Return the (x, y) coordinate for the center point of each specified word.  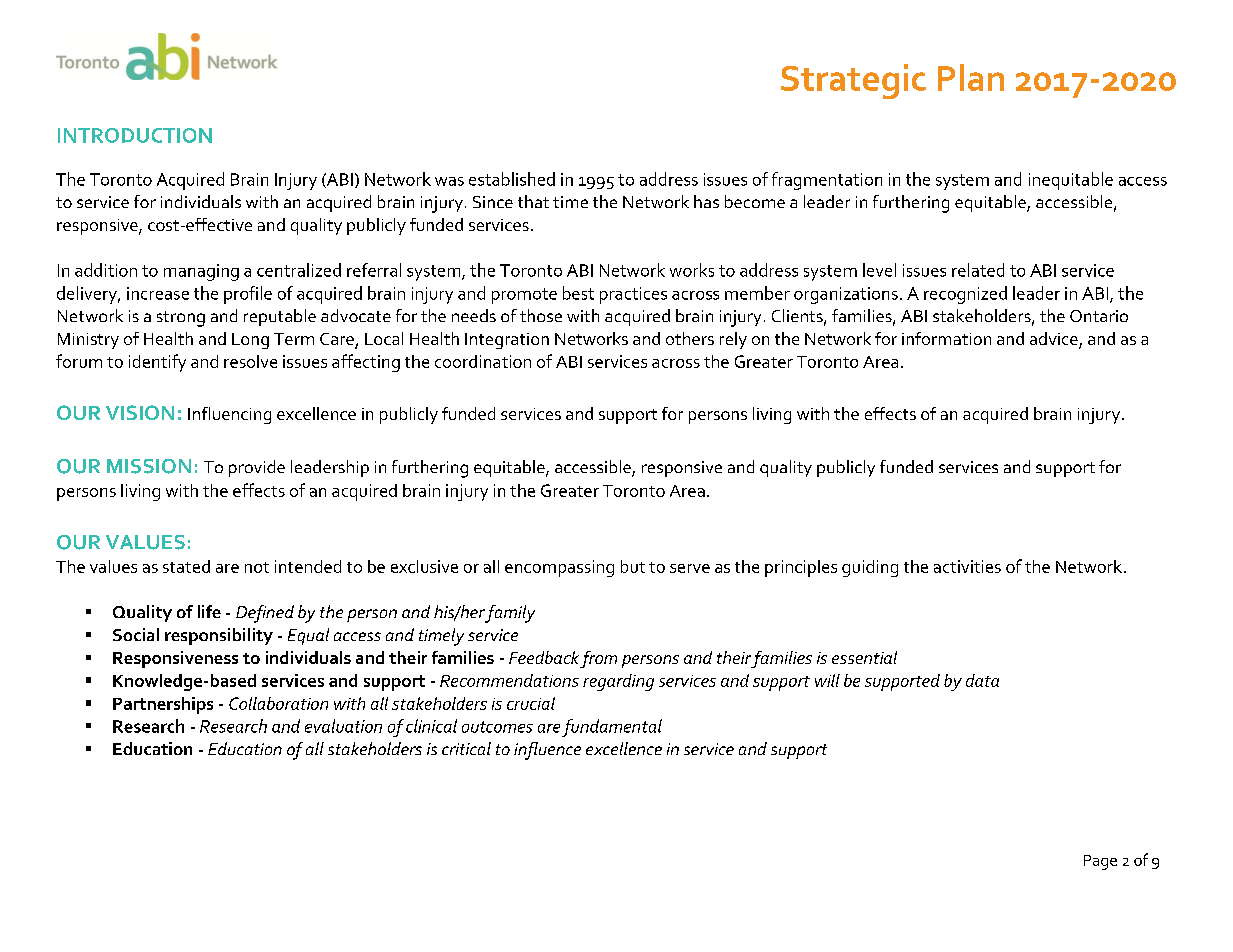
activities (967, 566)
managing (201, 272)
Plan (971, 77)
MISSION (149, 466)
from (598, 659)
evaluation (343, 726)
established (512, 179)
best (578, 293)
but (633, 566)
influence (547, 751)
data (982, 680)
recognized (965, 295)
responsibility (219, 636)
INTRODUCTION (135, 135)
